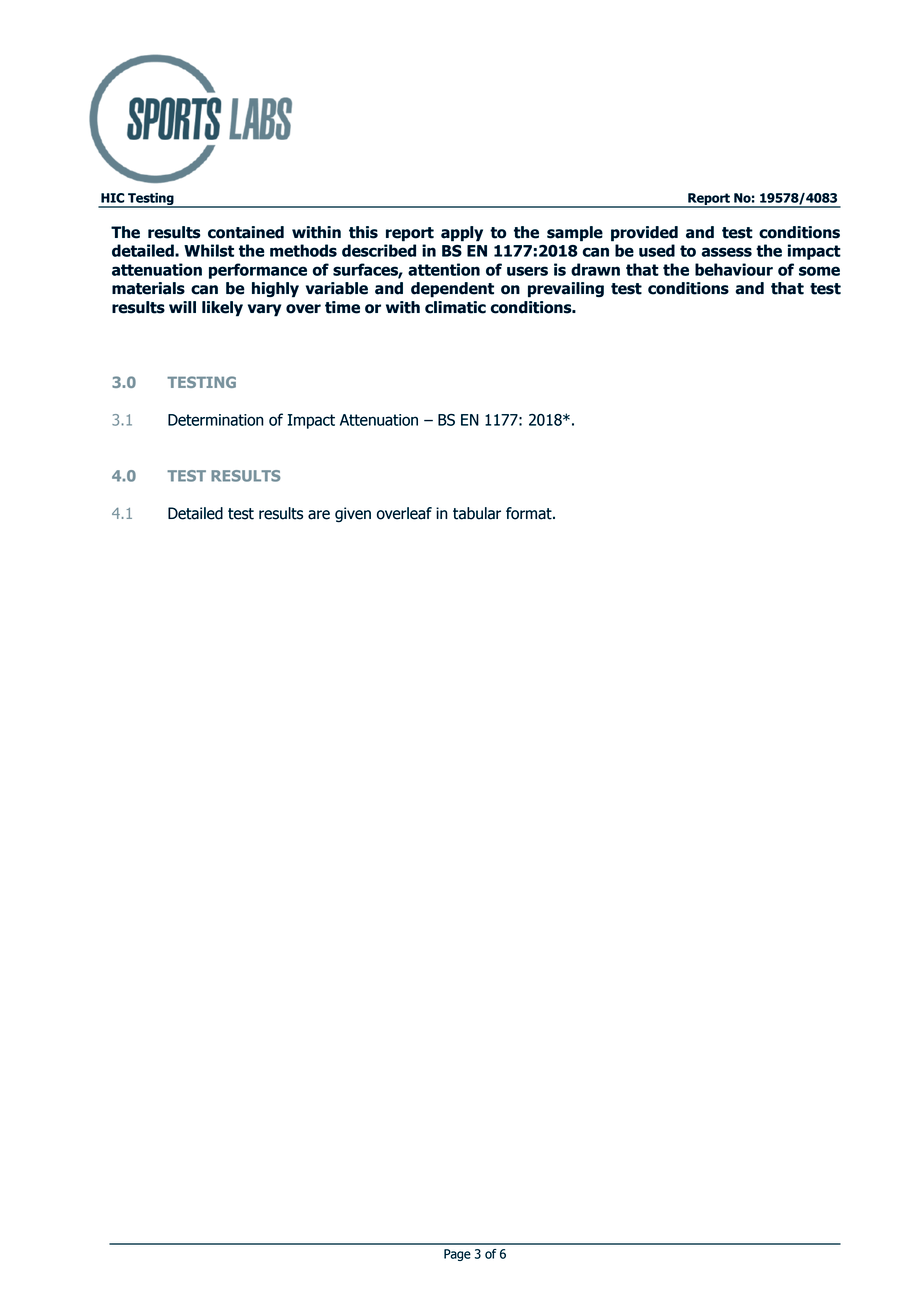 Image resolution: width=924 pixels, height=1308 pixels. I want to click on assess, so click(727, 252).
